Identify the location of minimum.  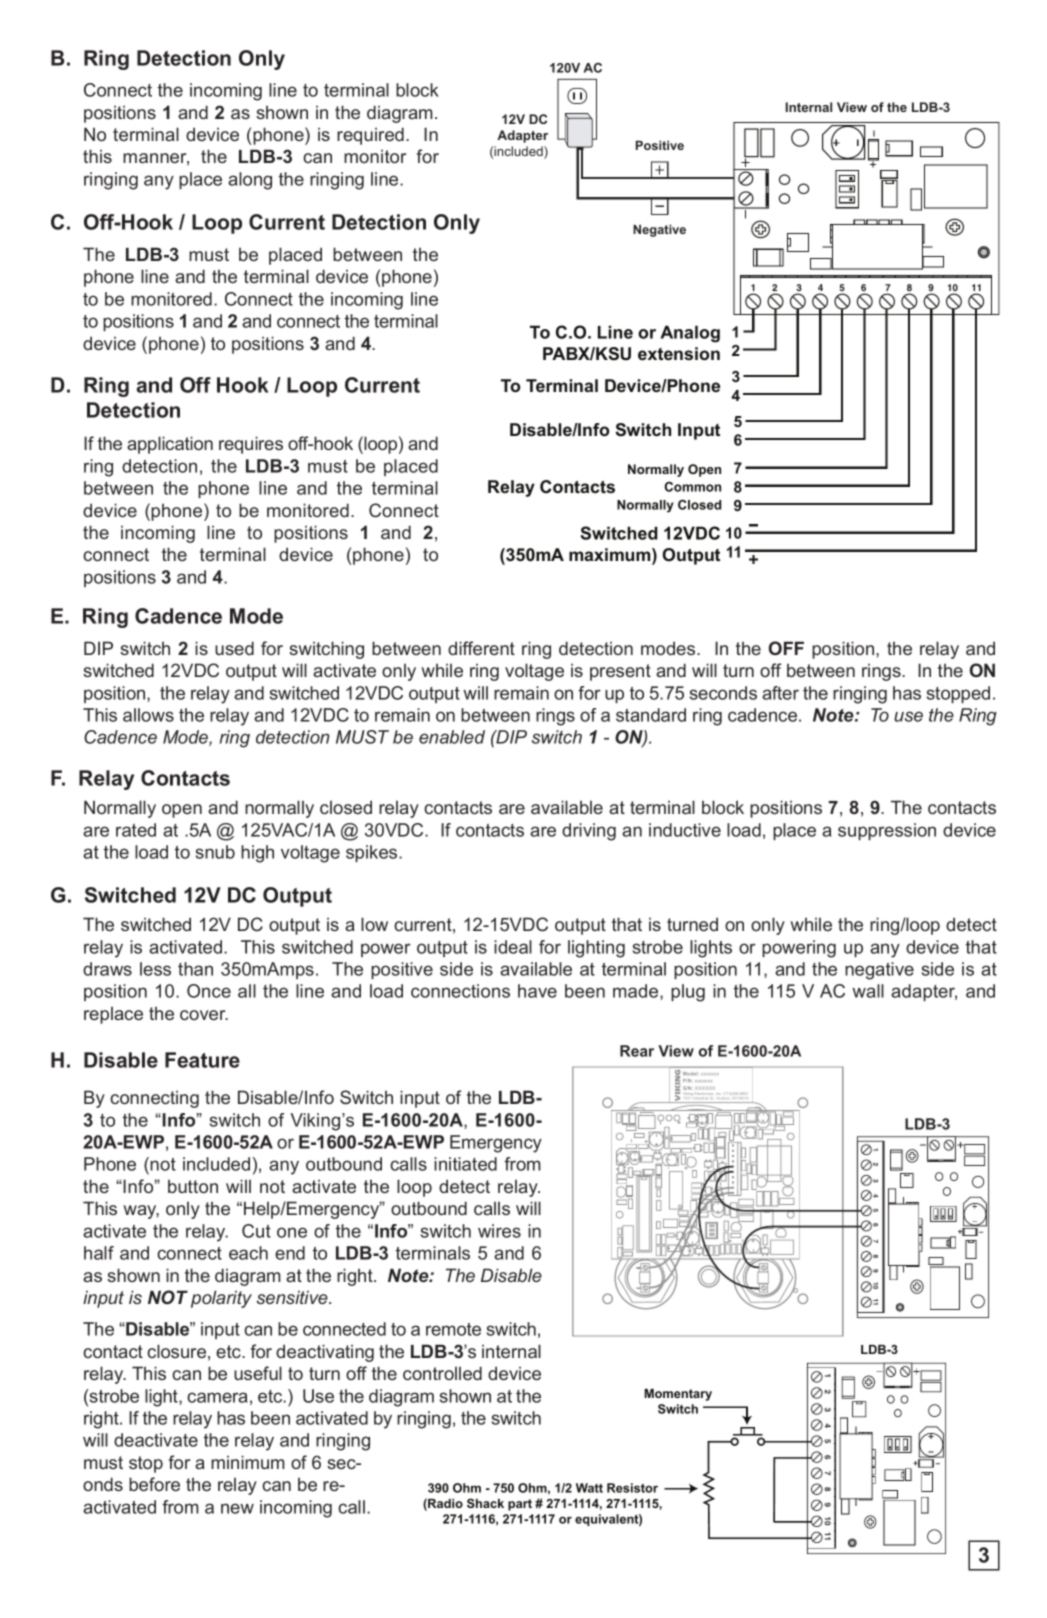
(248, 1462).
